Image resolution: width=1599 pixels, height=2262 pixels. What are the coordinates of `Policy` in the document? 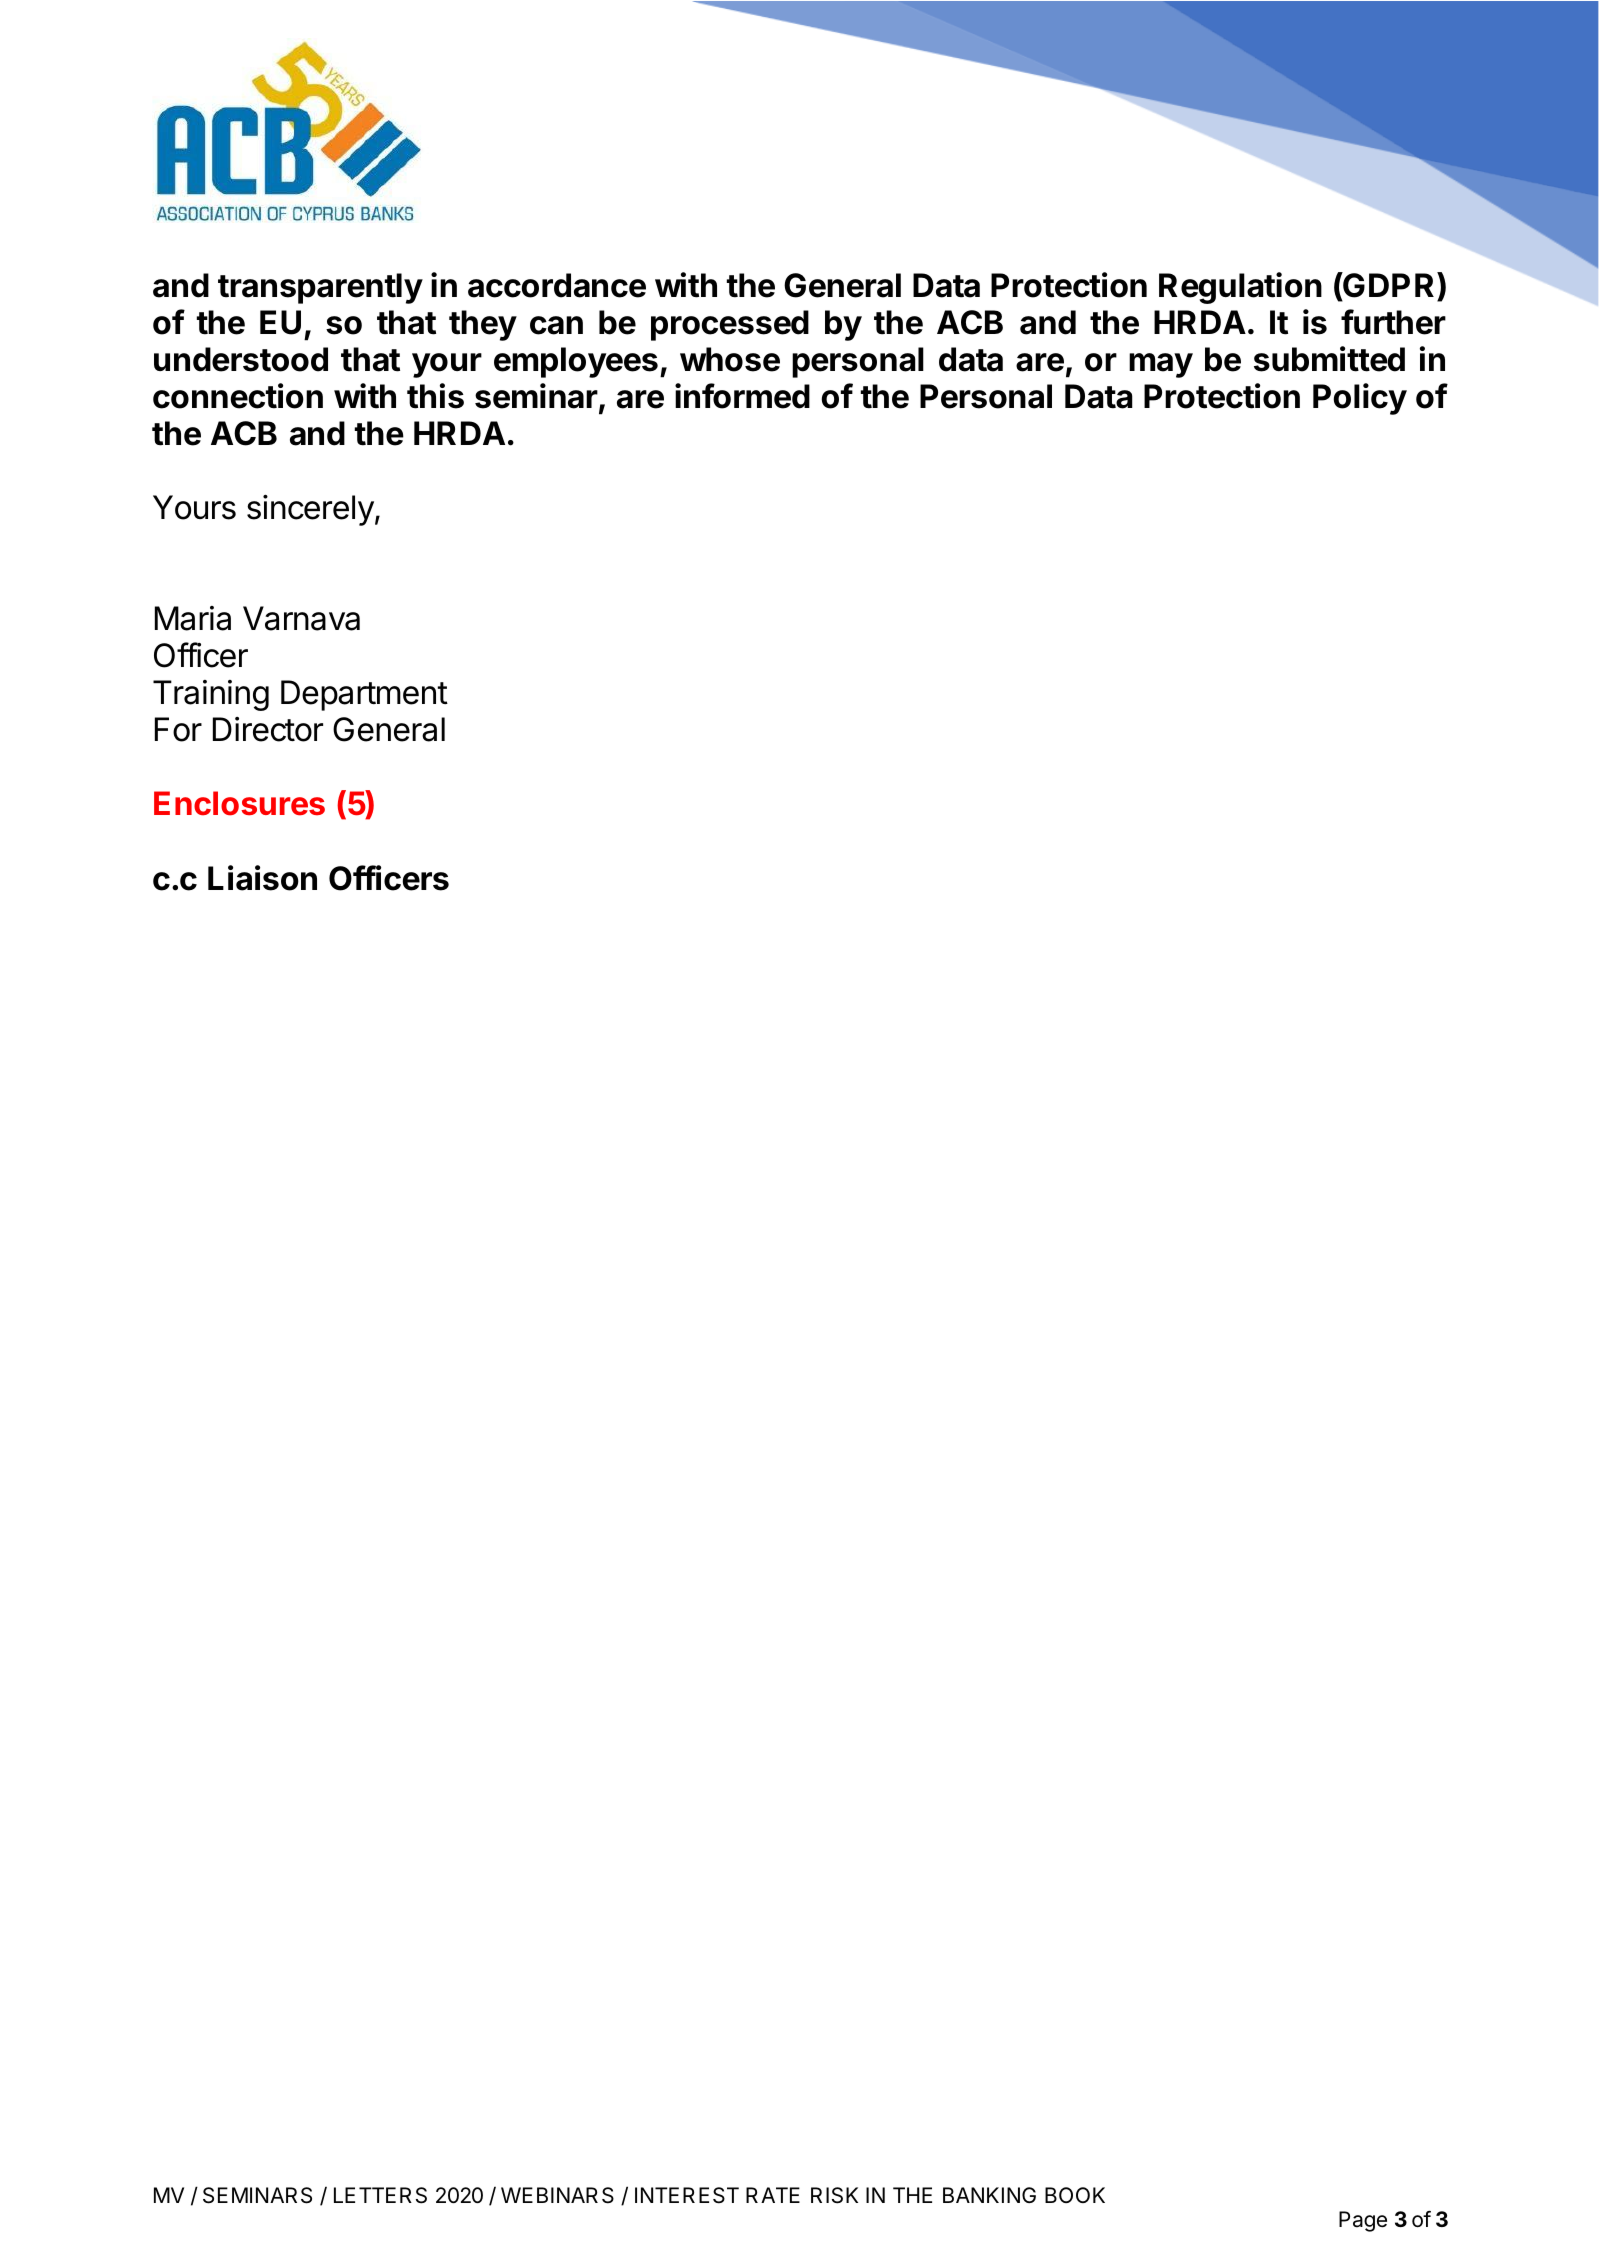 It's located at (1360, 399).
